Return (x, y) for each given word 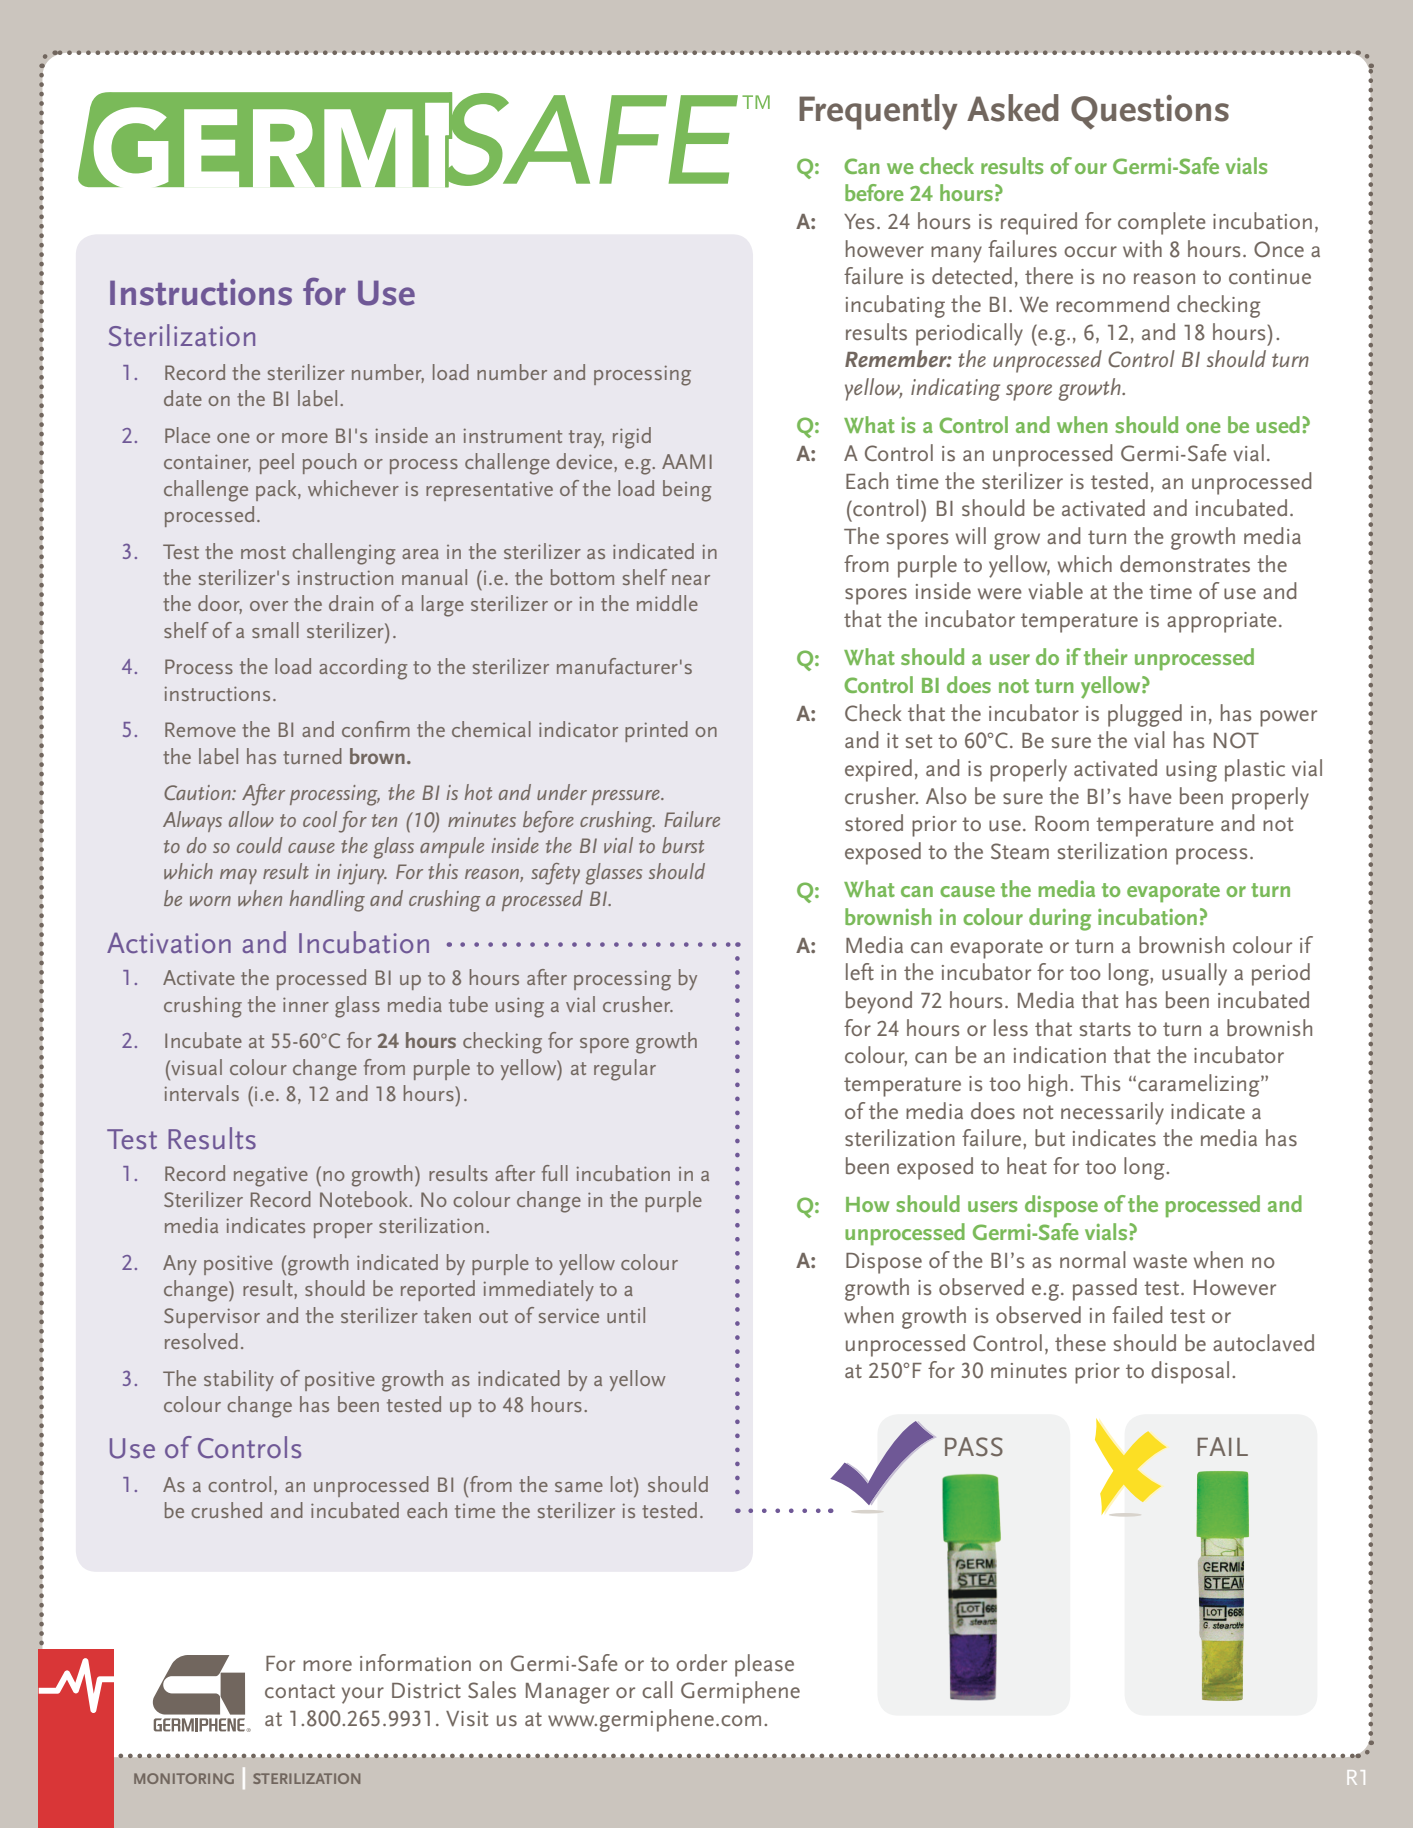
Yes (859, 221)
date (183, 398)
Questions (1150, 112)
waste (1160, 1261)
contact (300, 1691)
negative (271, 1176)
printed (656, 731)
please (764, 1665)
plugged (1145, 715)
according (363, 669)
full (555, 1173)
